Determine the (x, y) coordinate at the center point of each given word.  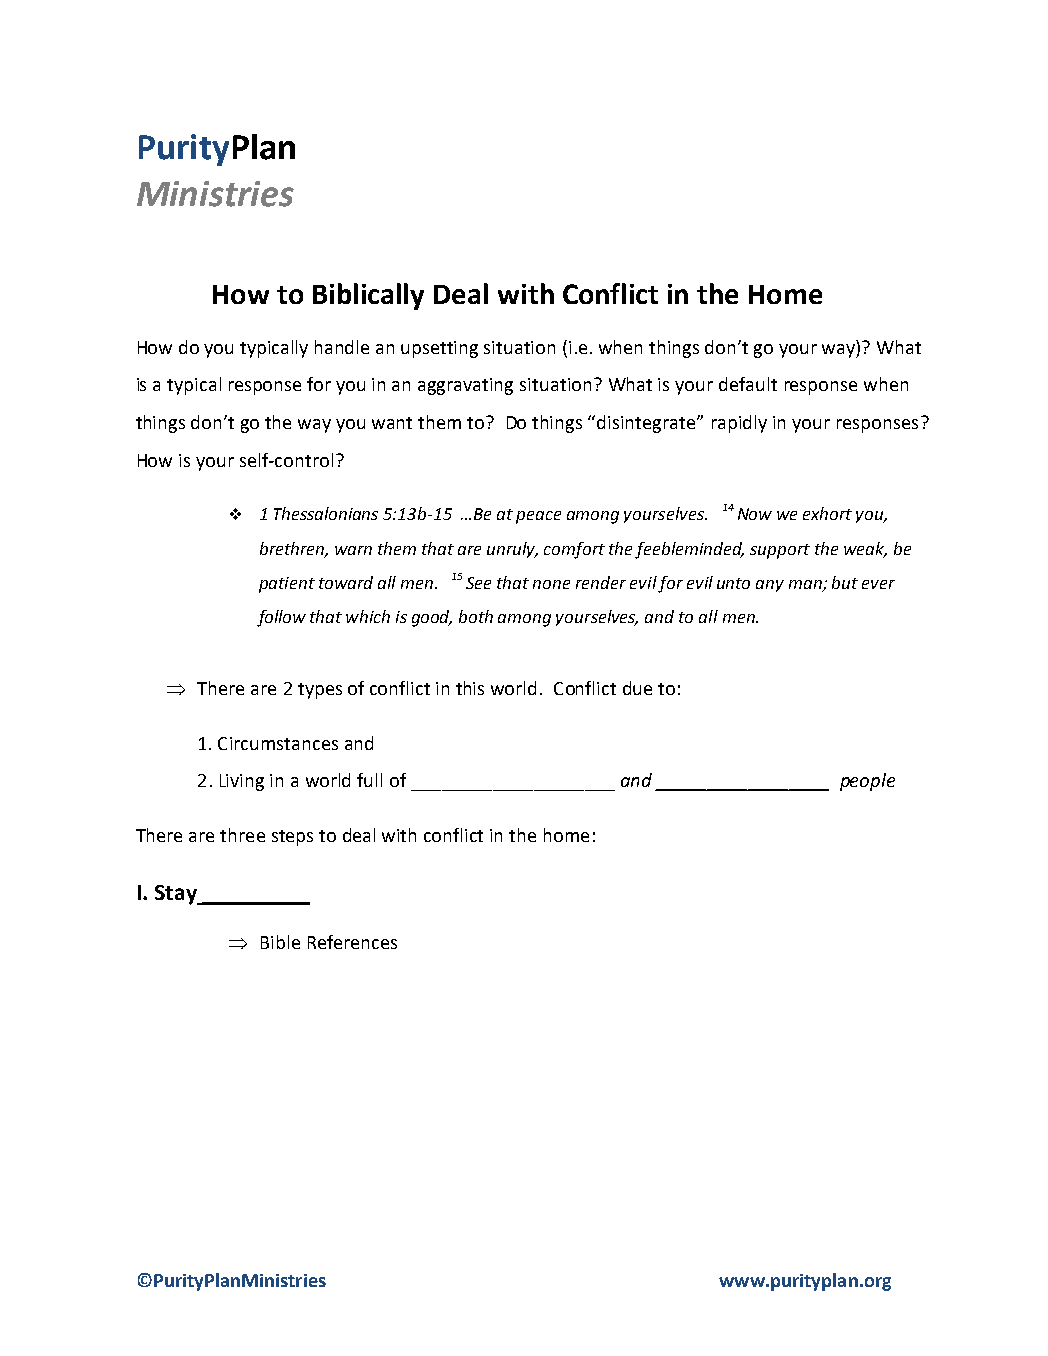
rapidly (739, 424)
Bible (280, 942)
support (780, 551)
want (392, 423)
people (867, 782)
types (320, 691)
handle (342, 347)
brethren (293, 549)
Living (242, 782)
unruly (512, 550)
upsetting (439, 349)
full (369, 780)
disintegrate (647, 424)
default (748, 384)
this (470, 688)
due (637, 688)
